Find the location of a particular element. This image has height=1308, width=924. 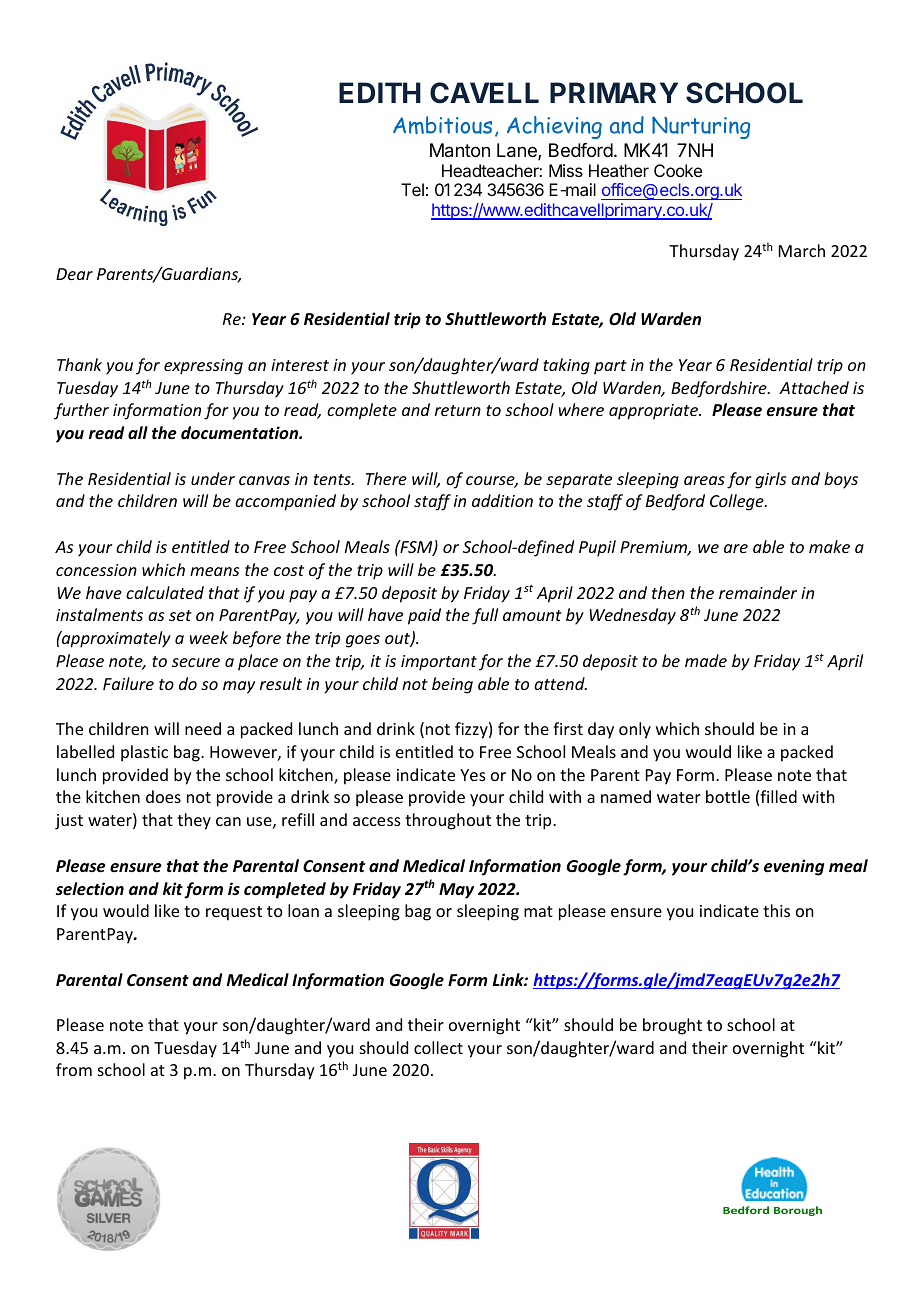

addition is located at coordinates (502, 500).
